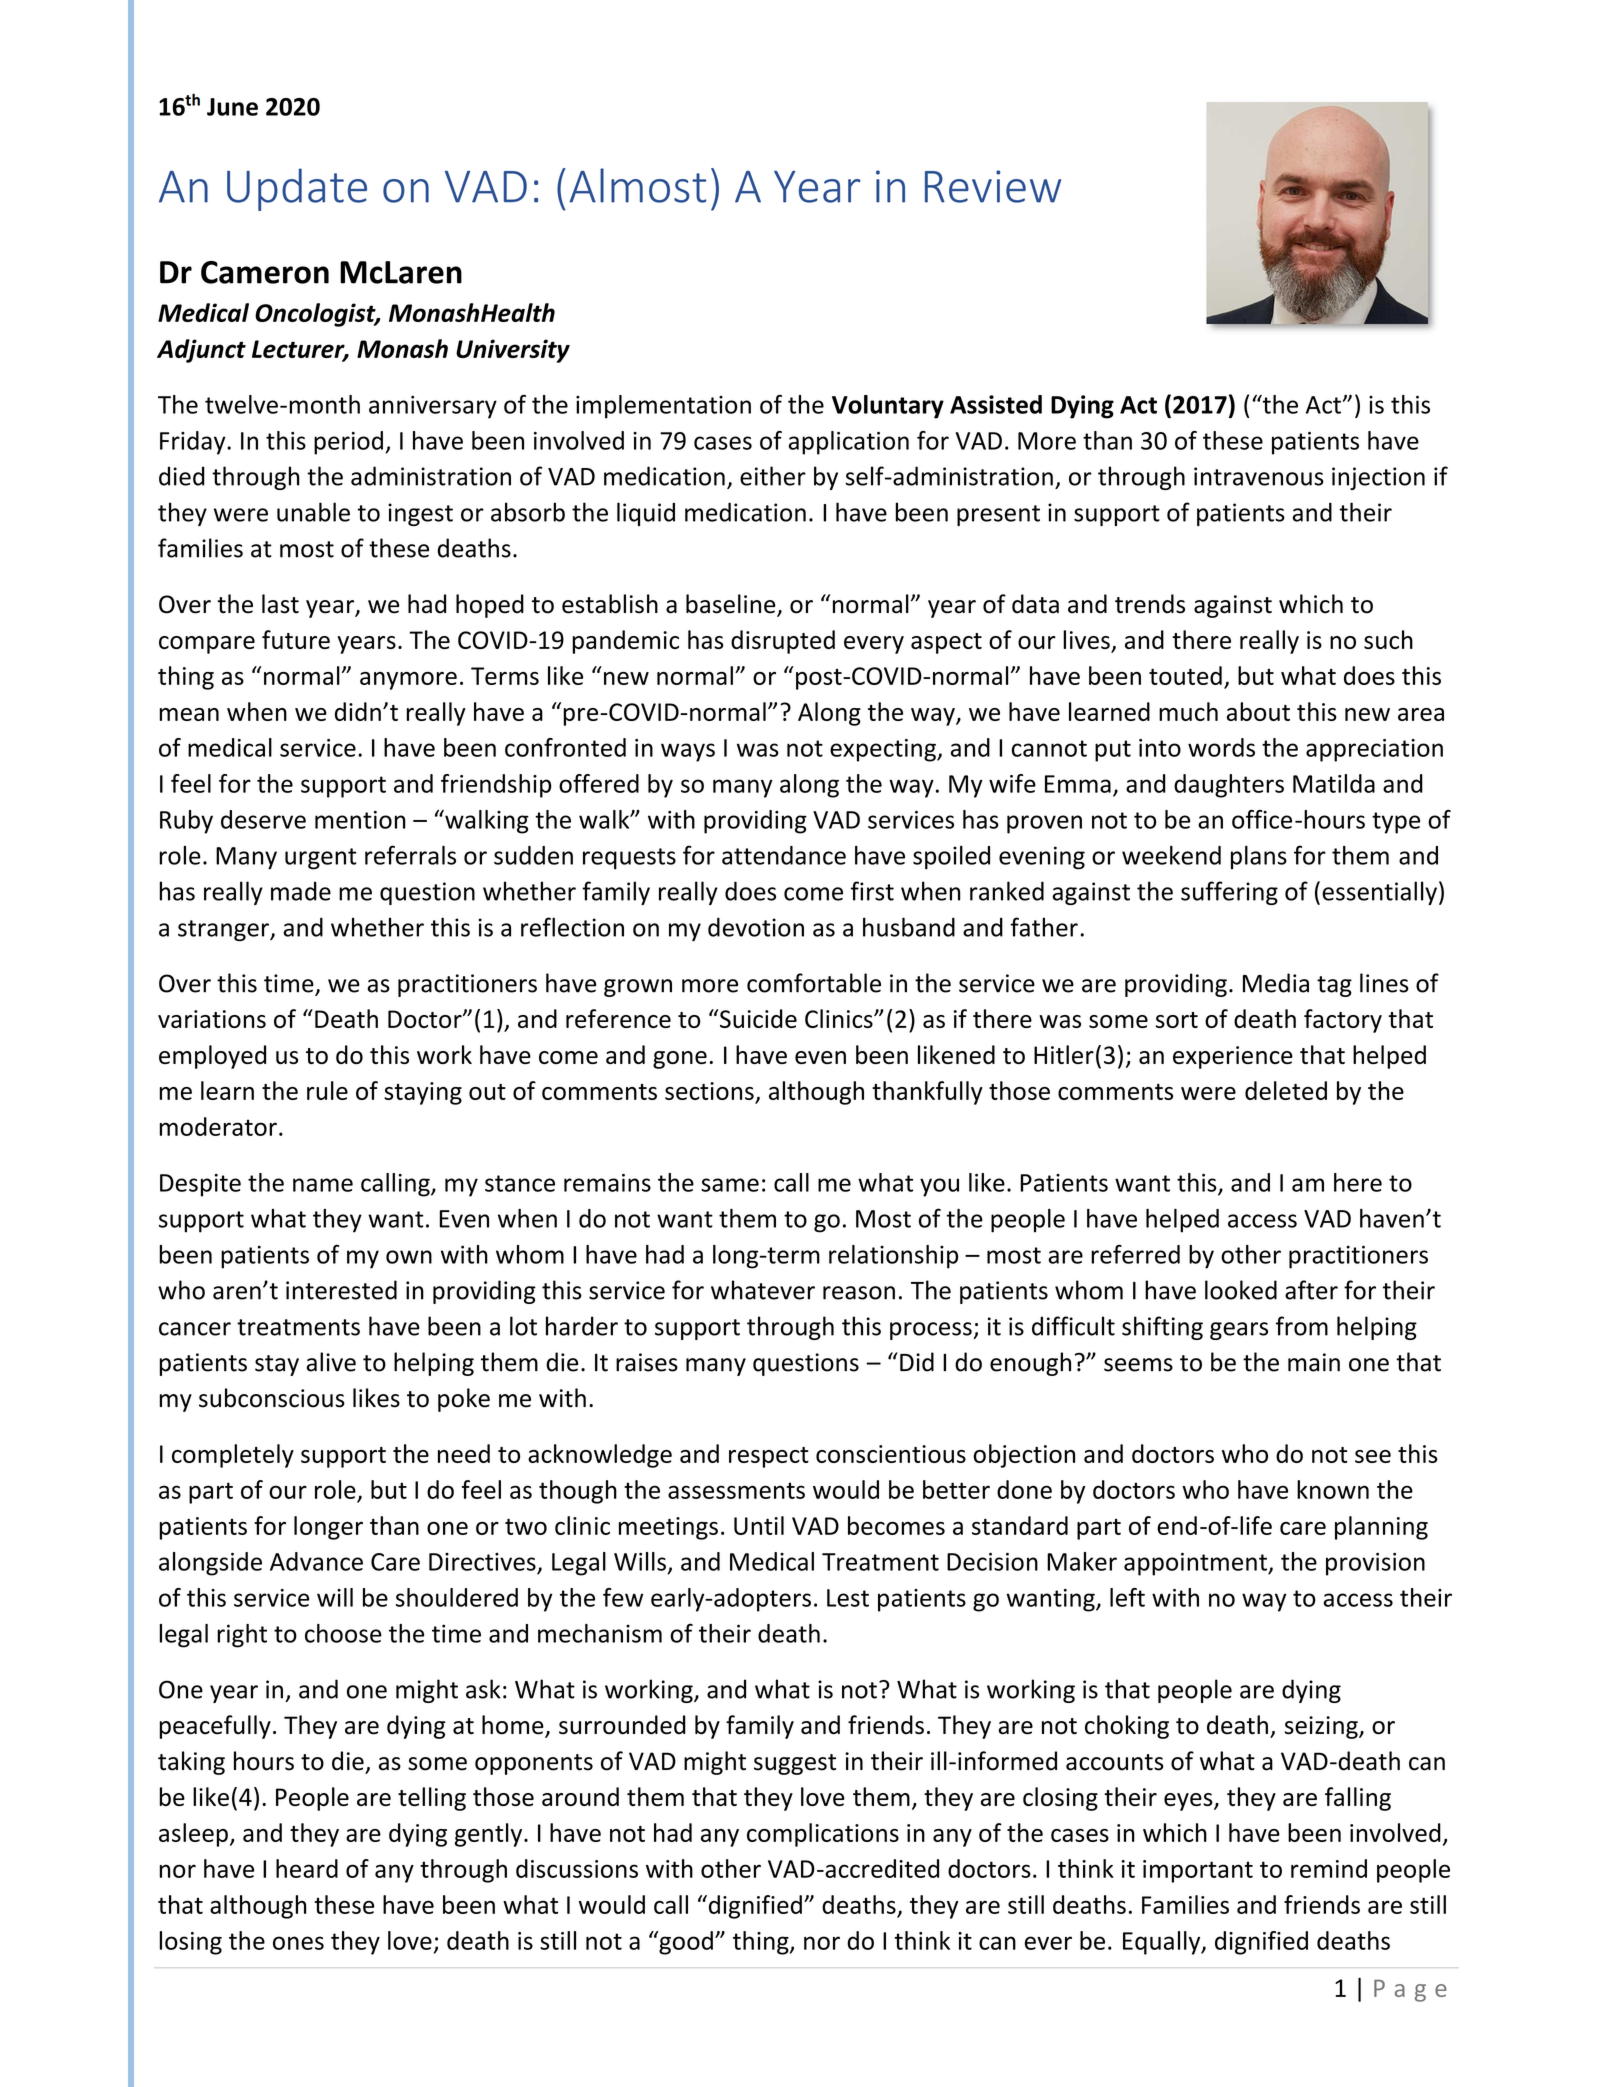 The image size is (1613, 2087). Describe the element at coordinates (859, 1293) in the screenshot. I see `reason` at that location.
